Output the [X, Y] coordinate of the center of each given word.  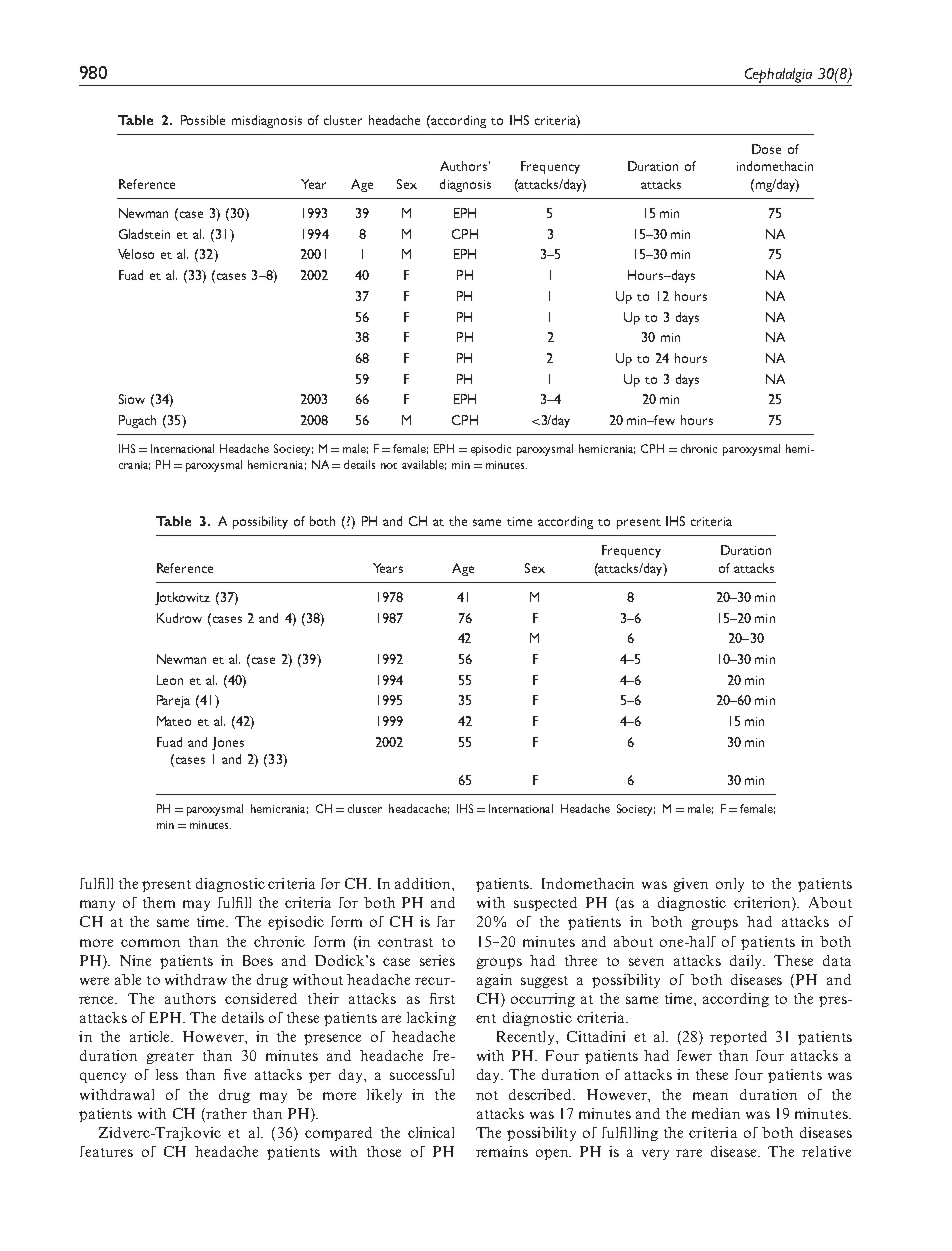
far [446, 921]
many [97, 905]
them [159, 902]
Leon [170, 680]
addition [424, 883]
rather [225, 1113]
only [730, 885]
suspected [545, 904]
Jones [228, 743]
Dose [766, 149]
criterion [763, 904]
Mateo [174, 721]
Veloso [136, 254]
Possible [203, 120]
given [691, 885]
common [150, 943]
